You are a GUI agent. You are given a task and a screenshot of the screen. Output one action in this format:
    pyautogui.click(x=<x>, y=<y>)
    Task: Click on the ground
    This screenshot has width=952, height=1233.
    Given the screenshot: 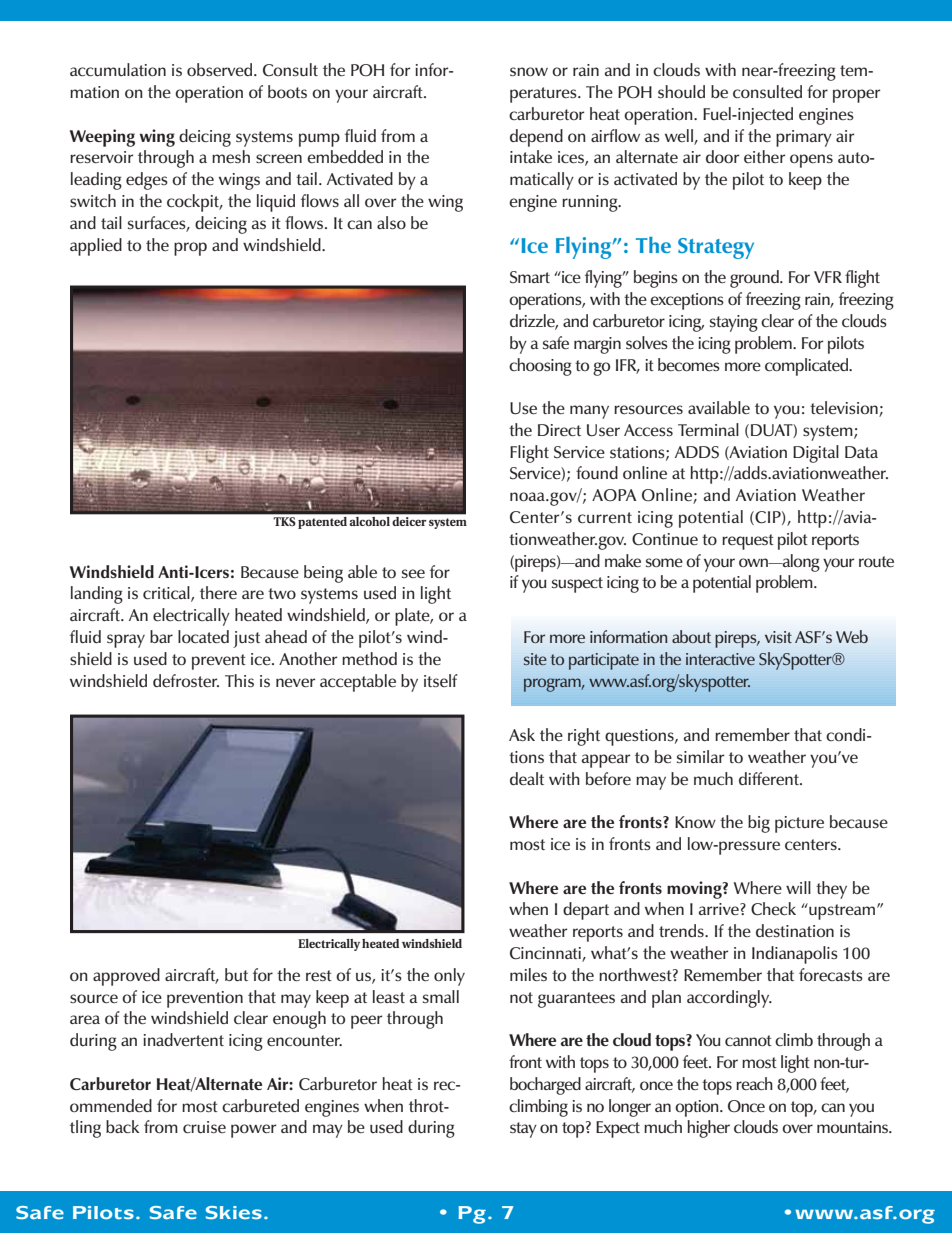 What is the action you would take?
    pyautogui.click(x=755, y=279)
